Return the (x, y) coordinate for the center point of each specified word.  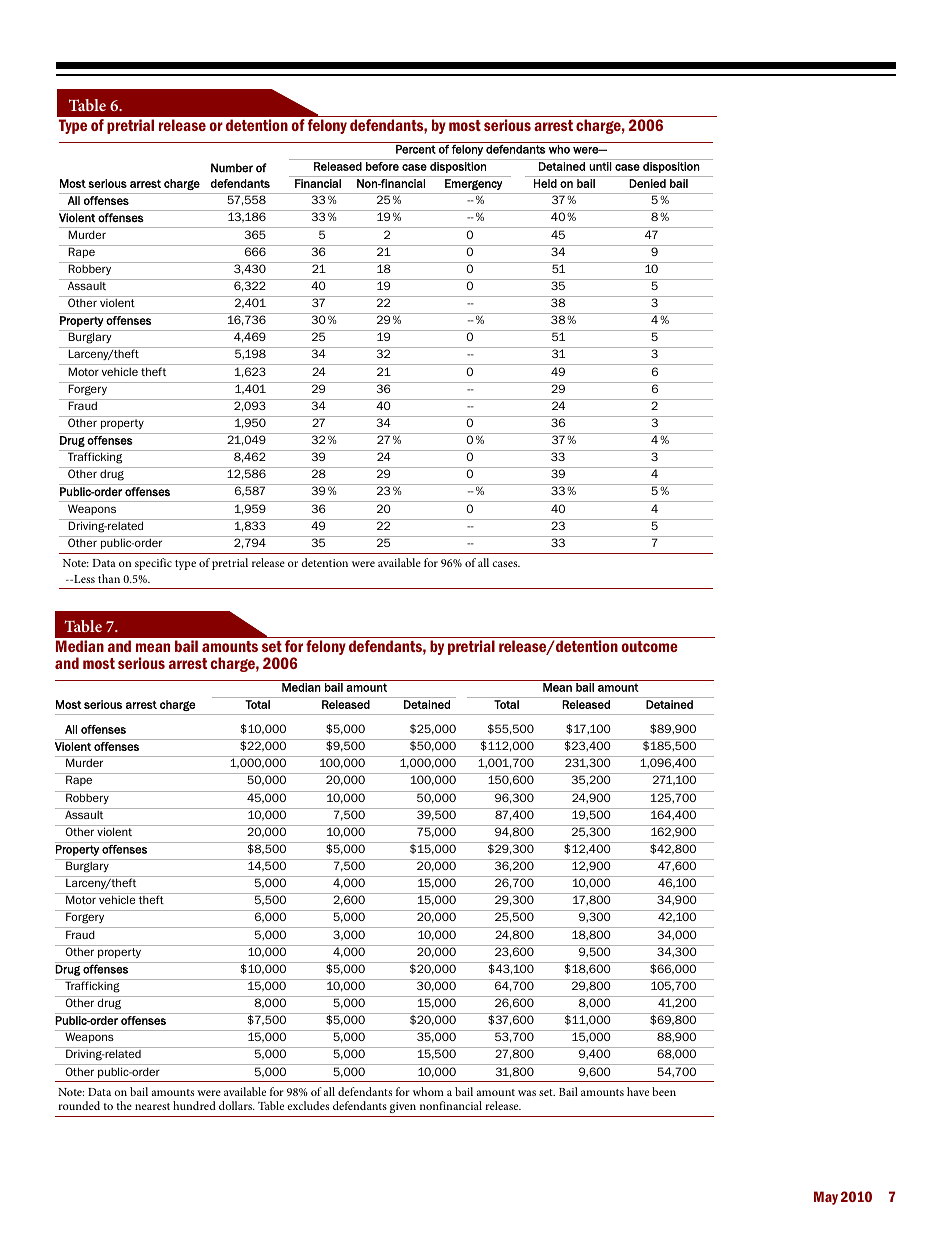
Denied (647, 183)
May (826, 1198)
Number (232, 168)
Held (545, 183)
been (664, 1091)
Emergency (473, 184)
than (109, 578)
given (403, 1107)
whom (428, 1091)
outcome (649, 646)
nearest (152, 1106)
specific (153, 564)
